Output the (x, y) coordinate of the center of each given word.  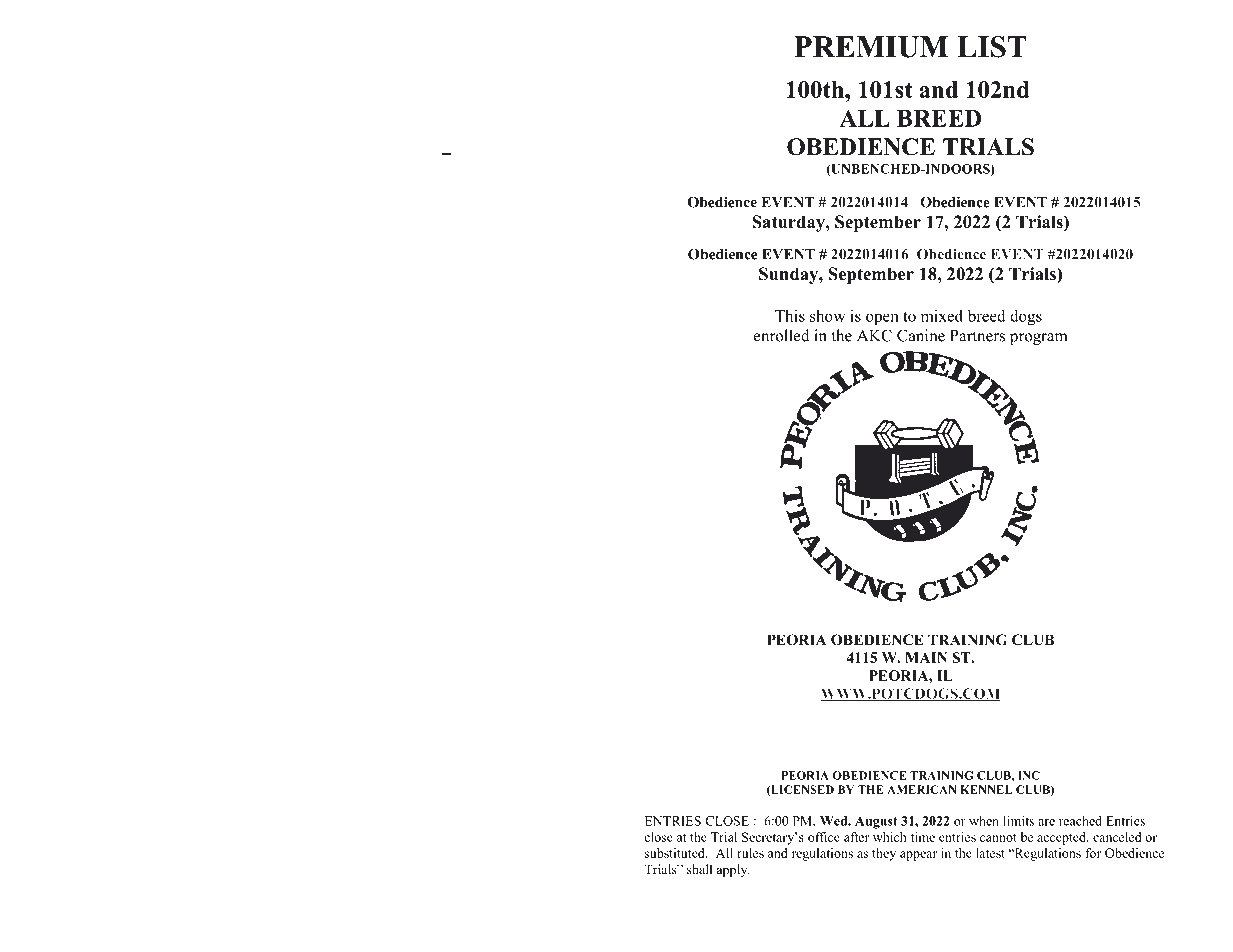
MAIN (926, 657)
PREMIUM (871, 47)
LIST (992, 47)
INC (1029, 775)
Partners (977, 336)
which (890, 837)
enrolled (782, 335)
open (882, 319)
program (1038, 339)
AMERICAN (922, 789)
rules (750, 853)
